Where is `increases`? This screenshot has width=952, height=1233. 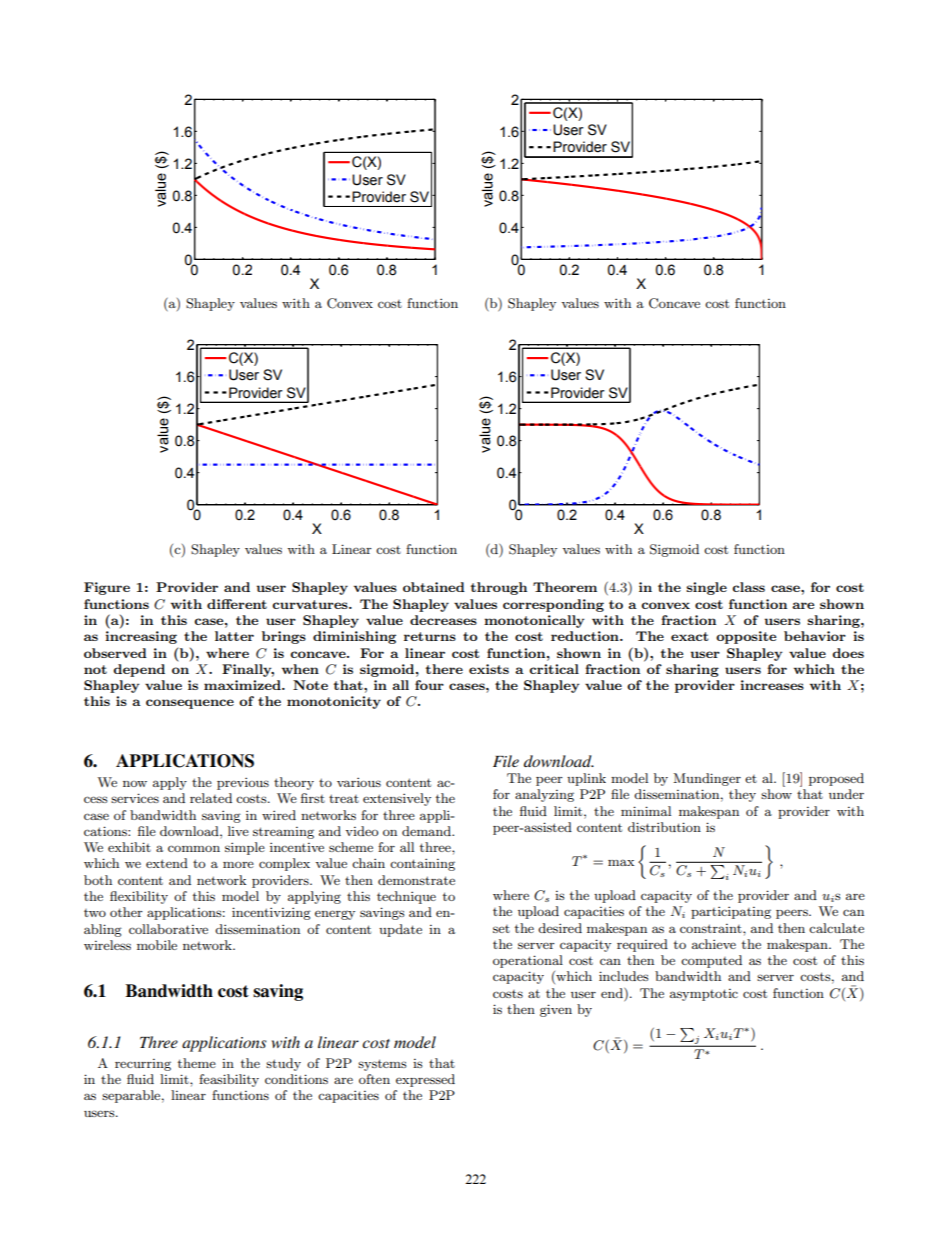
increases is located at coordinates (772, 685).
